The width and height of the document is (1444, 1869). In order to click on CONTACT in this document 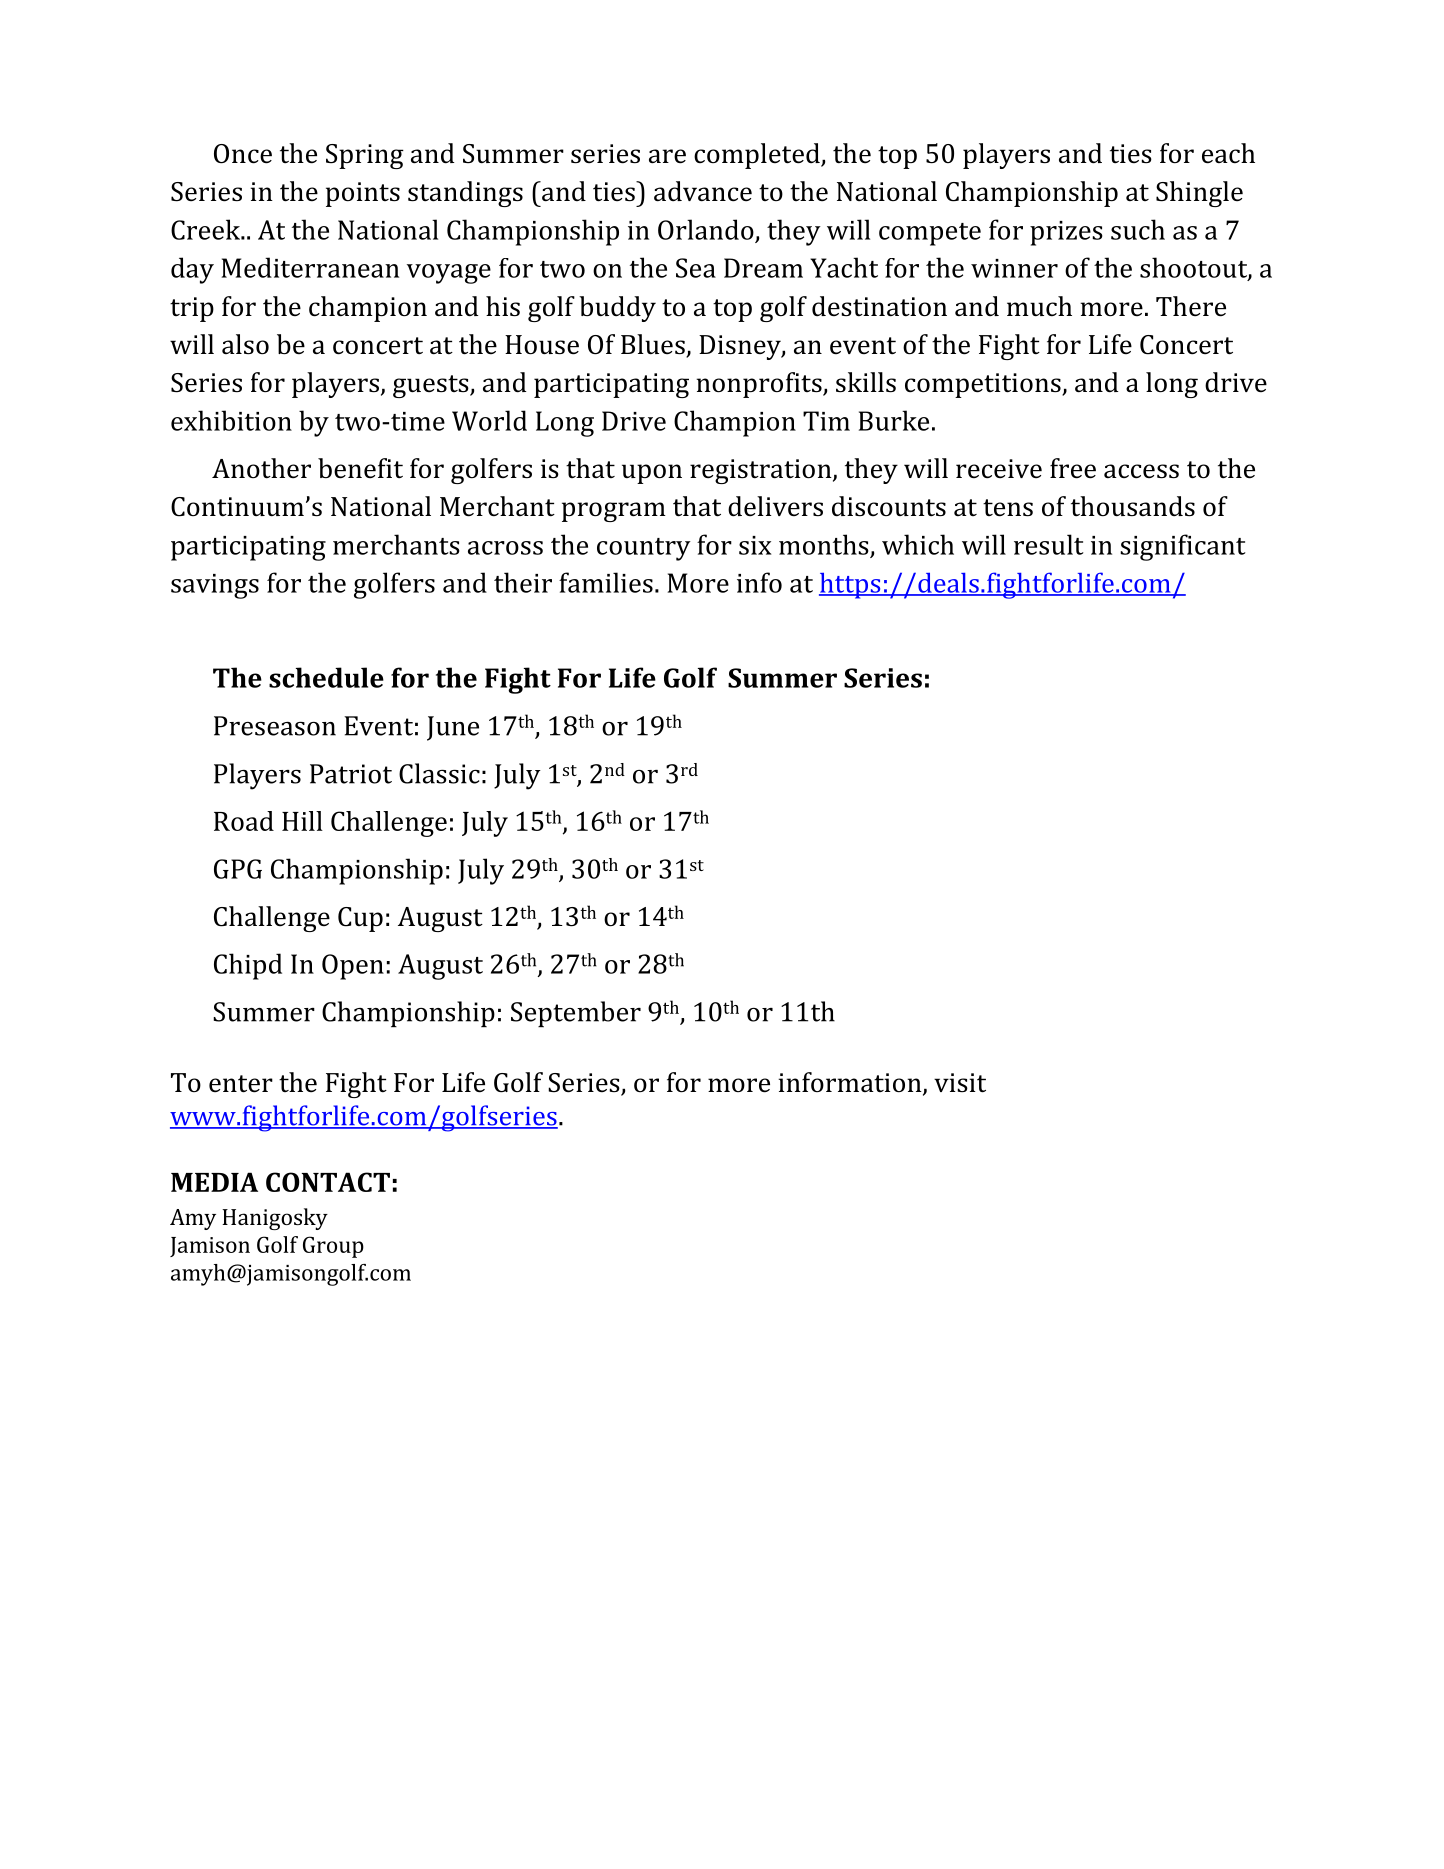, I will do `click(328, 1182)`.
